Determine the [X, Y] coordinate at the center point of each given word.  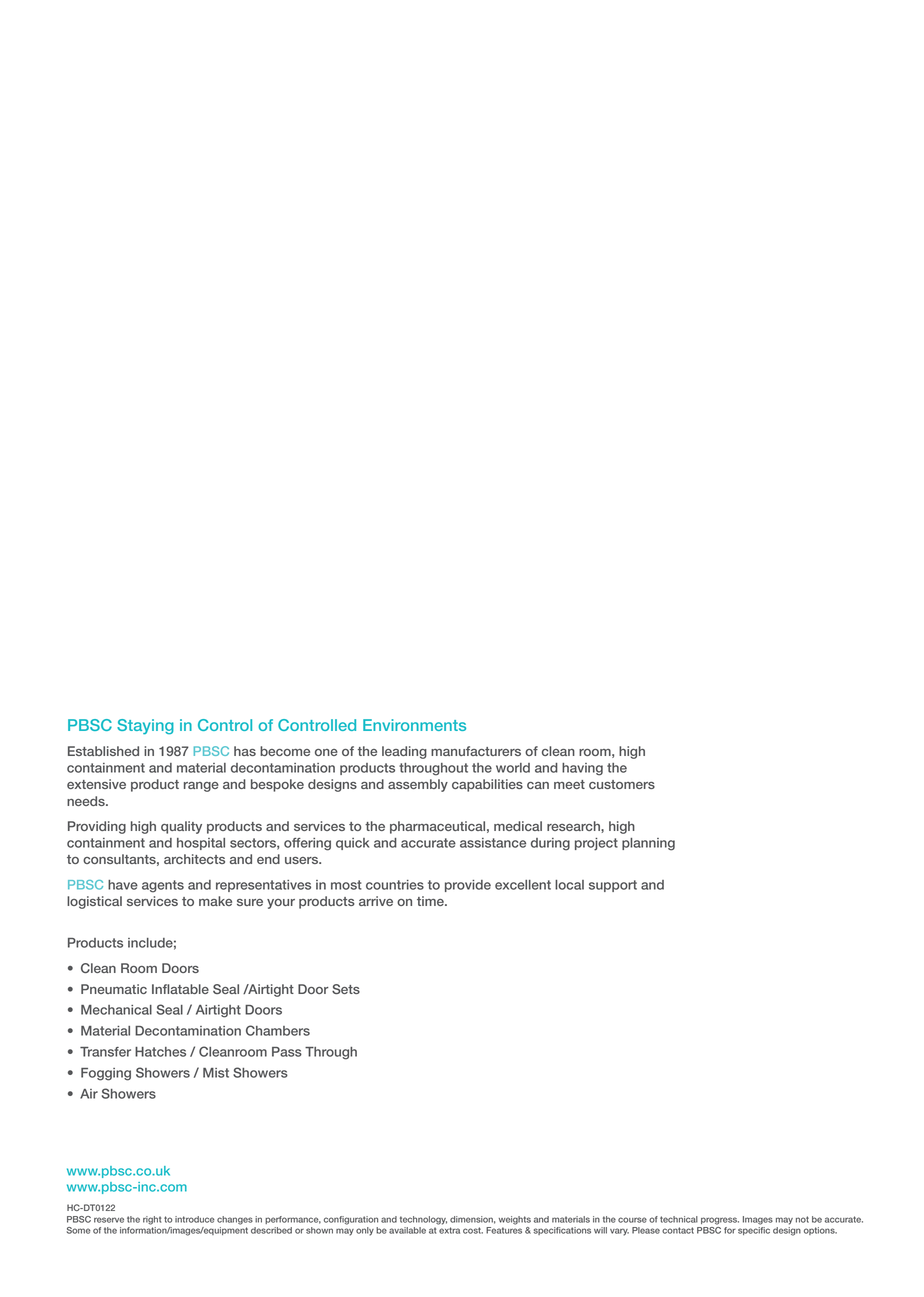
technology [423, 1220]
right [152, 1220]
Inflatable [180, 989]
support [613, 886]
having [582, 769]
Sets [346, 989]
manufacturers [476, 751]
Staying [145, 727]
